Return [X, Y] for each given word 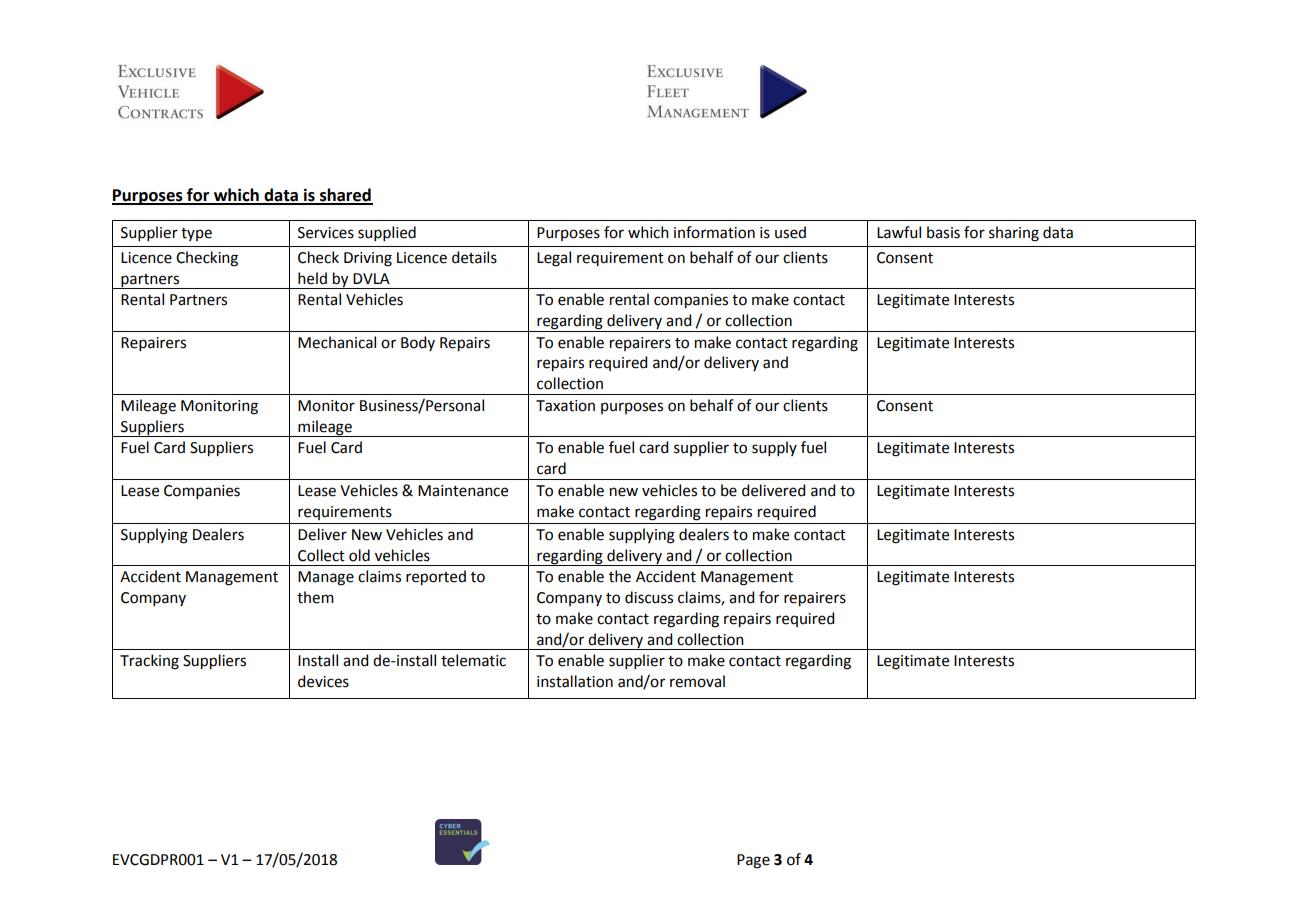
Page [753, 861]
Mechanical [337, 342]
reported [436, 578]
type [196, 234]
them [315, 597]
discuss [649, 597]
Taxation [565, 406]
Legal [554, 259]
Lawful [899, 232]
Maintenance [463, 491]
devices [323, 681]
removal [697, 681]
